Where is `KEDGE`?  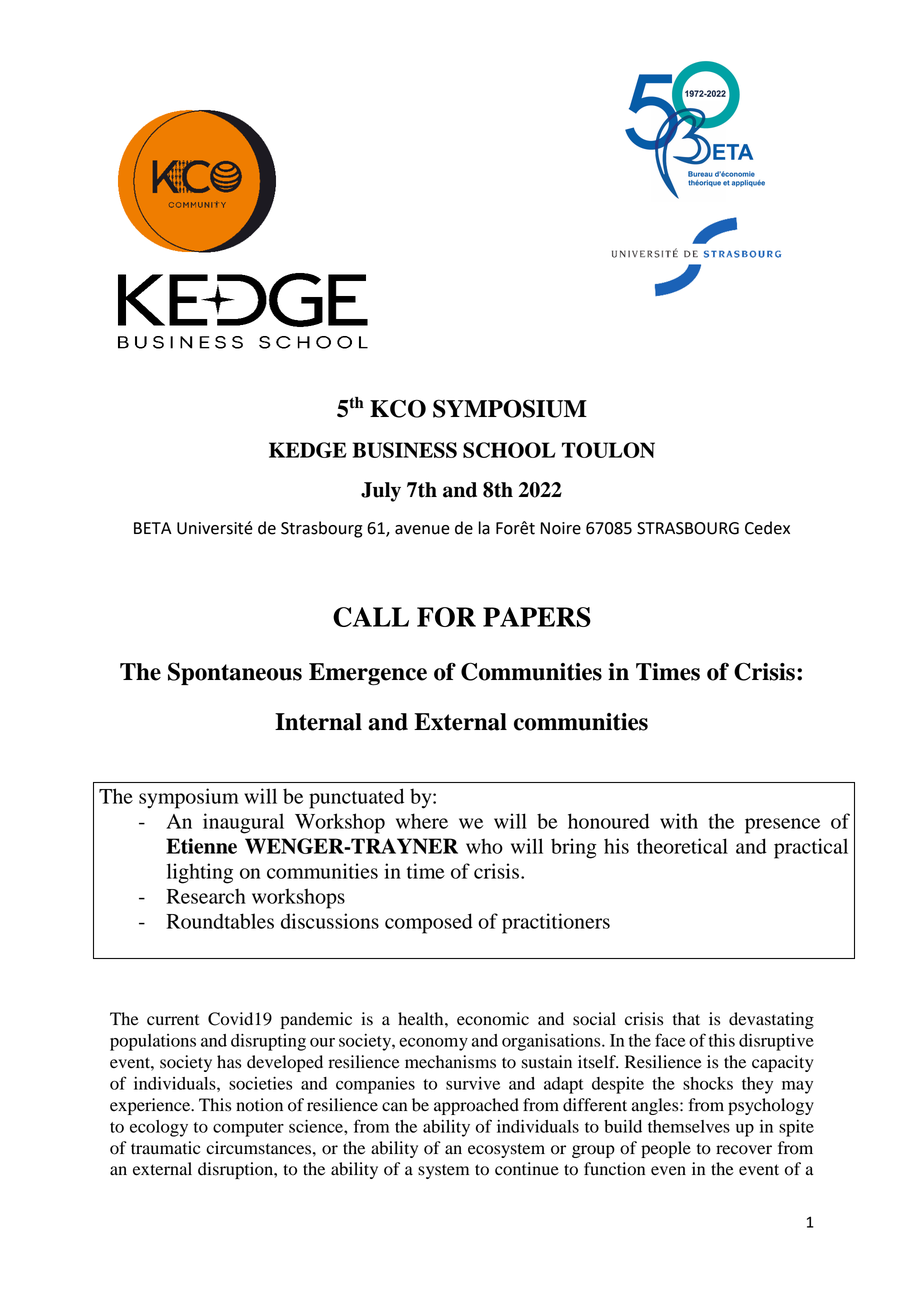
KEDGE is located at coordinates (308, 450).
